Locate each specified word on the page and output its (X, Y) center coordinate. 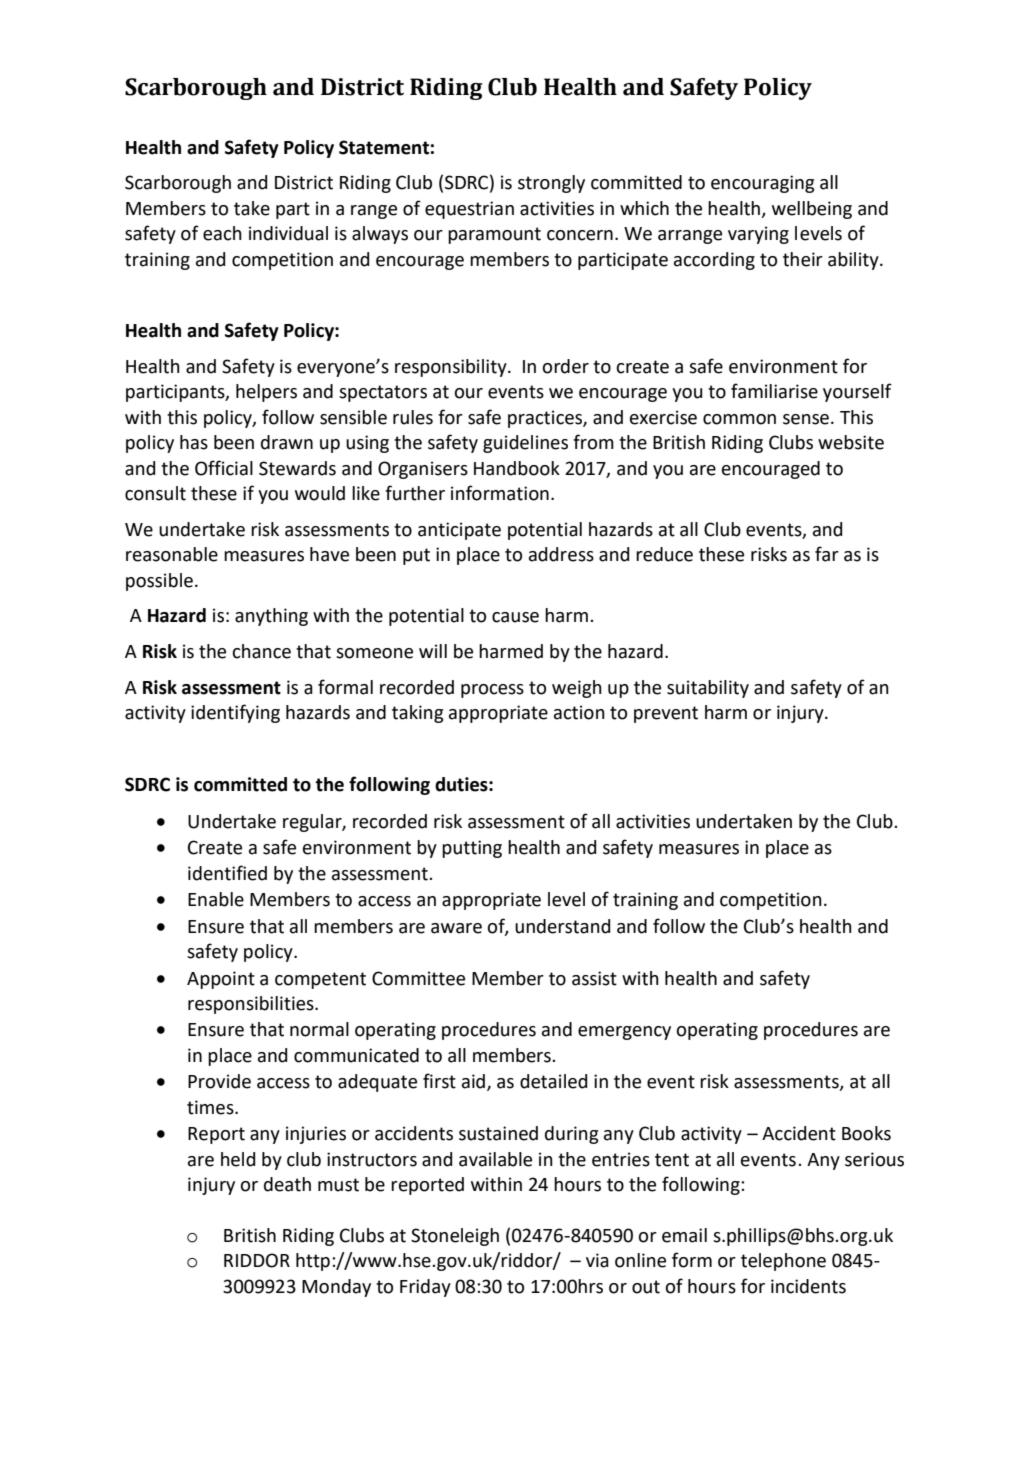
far (827, 554)
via (597, 1260)
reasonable (172, 554)
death (287, 1184)
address (561, 554)
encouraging (762, 184)
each (222, 233)
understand (562, 926)
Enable (216, 899)
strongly (551, 184)
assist (594, 978)
